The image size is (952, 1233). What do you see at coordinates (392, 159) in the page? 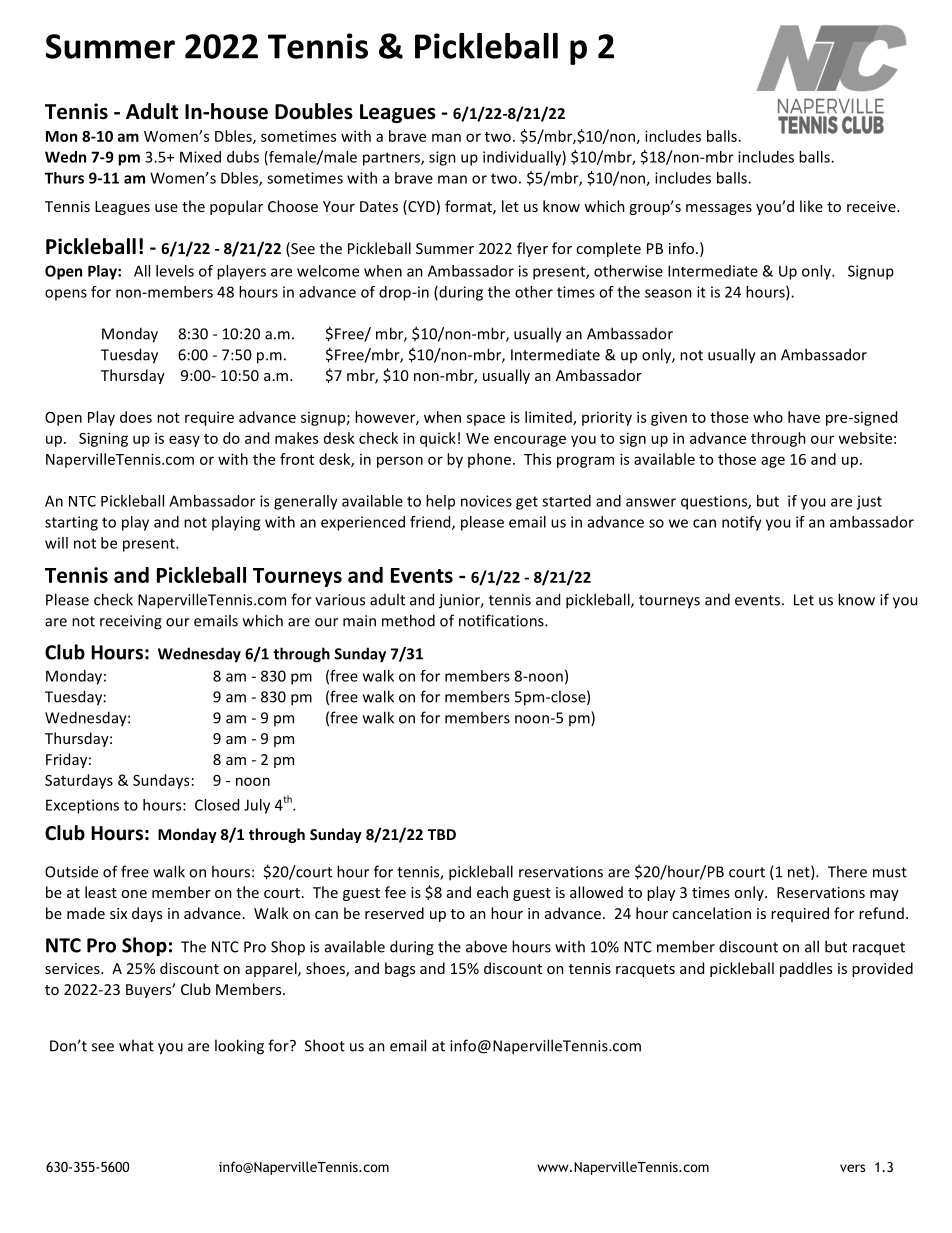
I see `partners` at bounding box center [392, 159].
